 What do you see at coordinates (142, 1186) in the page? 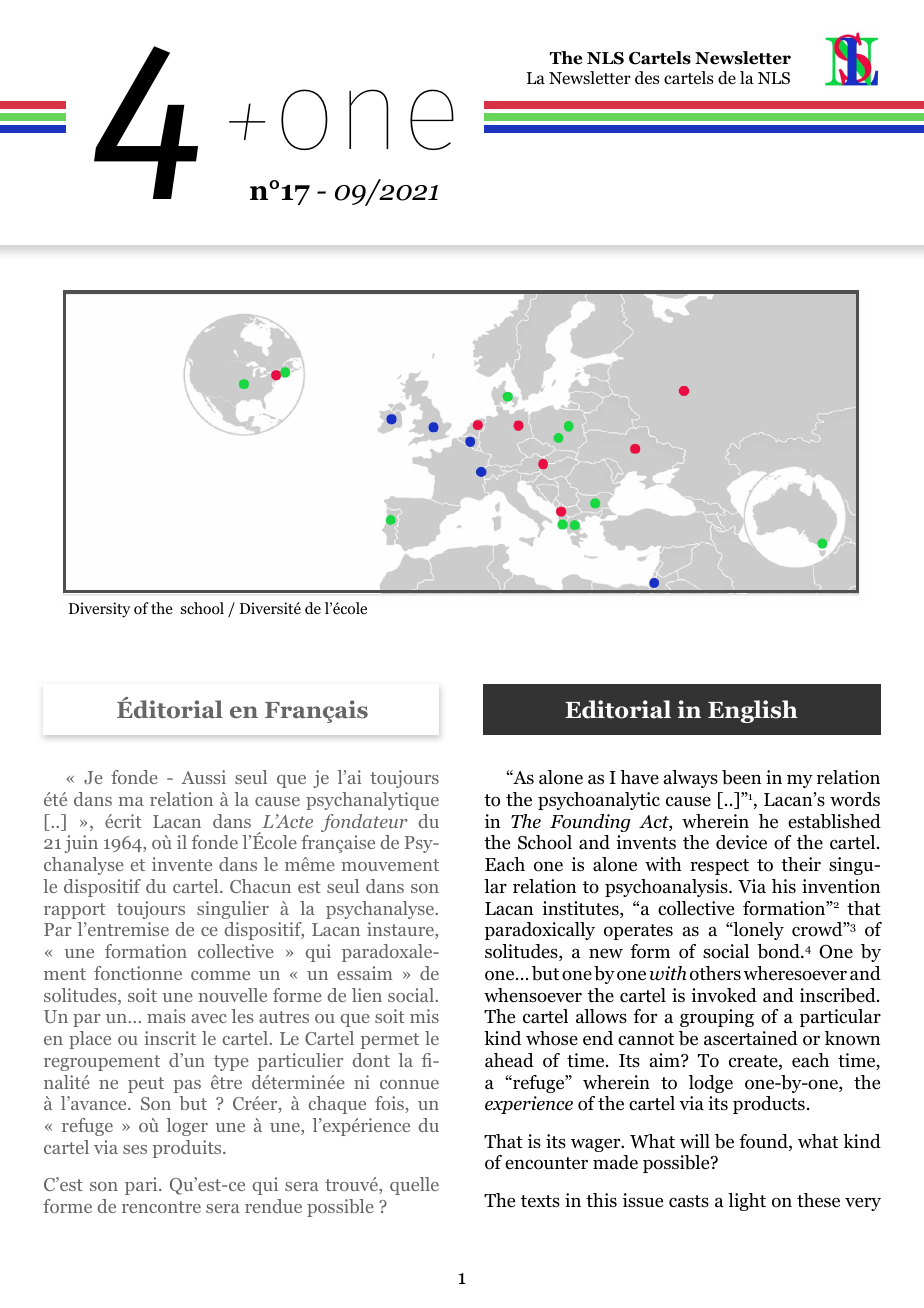
I see `pari` at bounding box center [142, 1186].
